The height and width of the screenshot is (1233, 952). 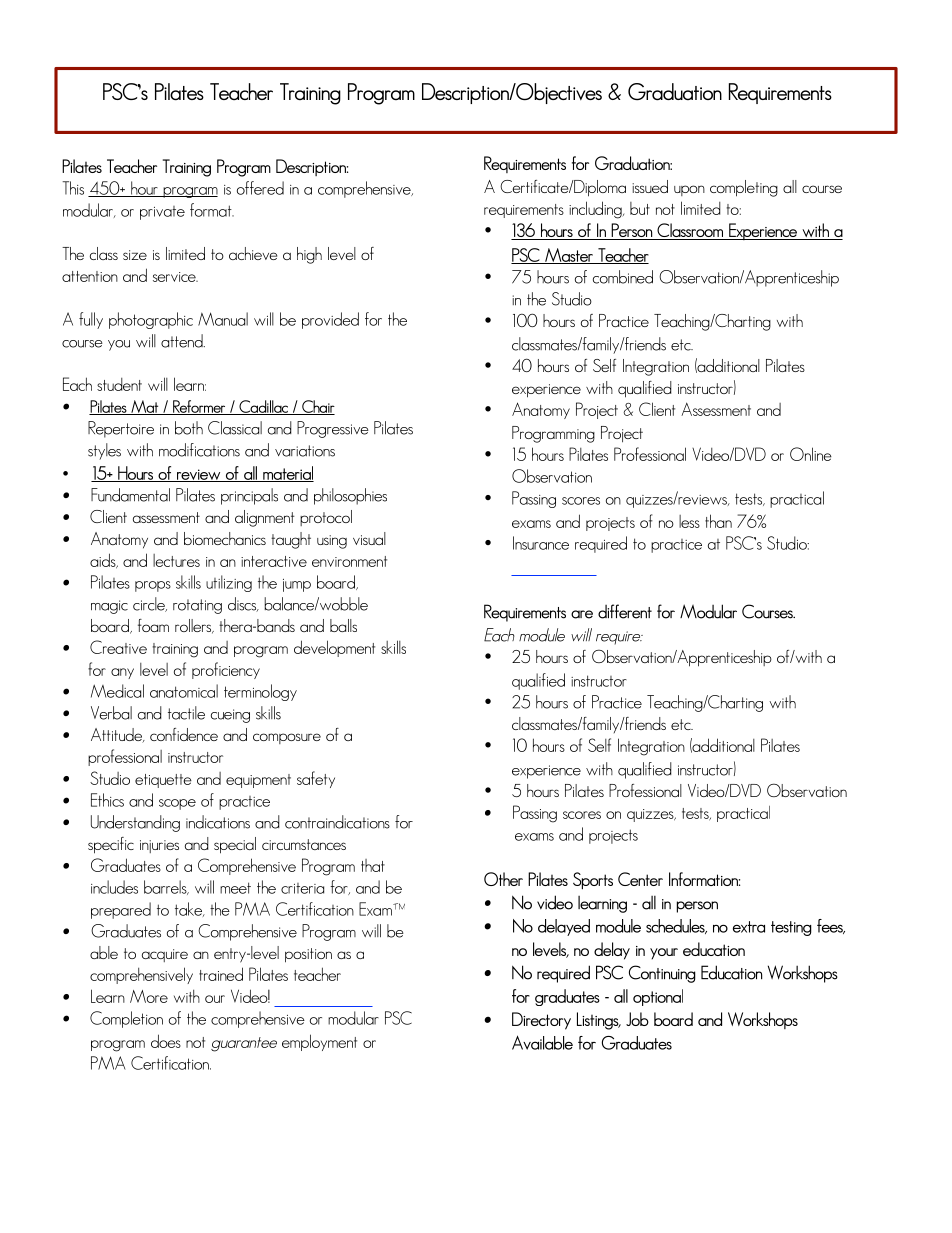 I want to click on Online, so click(x=811, y=454).
